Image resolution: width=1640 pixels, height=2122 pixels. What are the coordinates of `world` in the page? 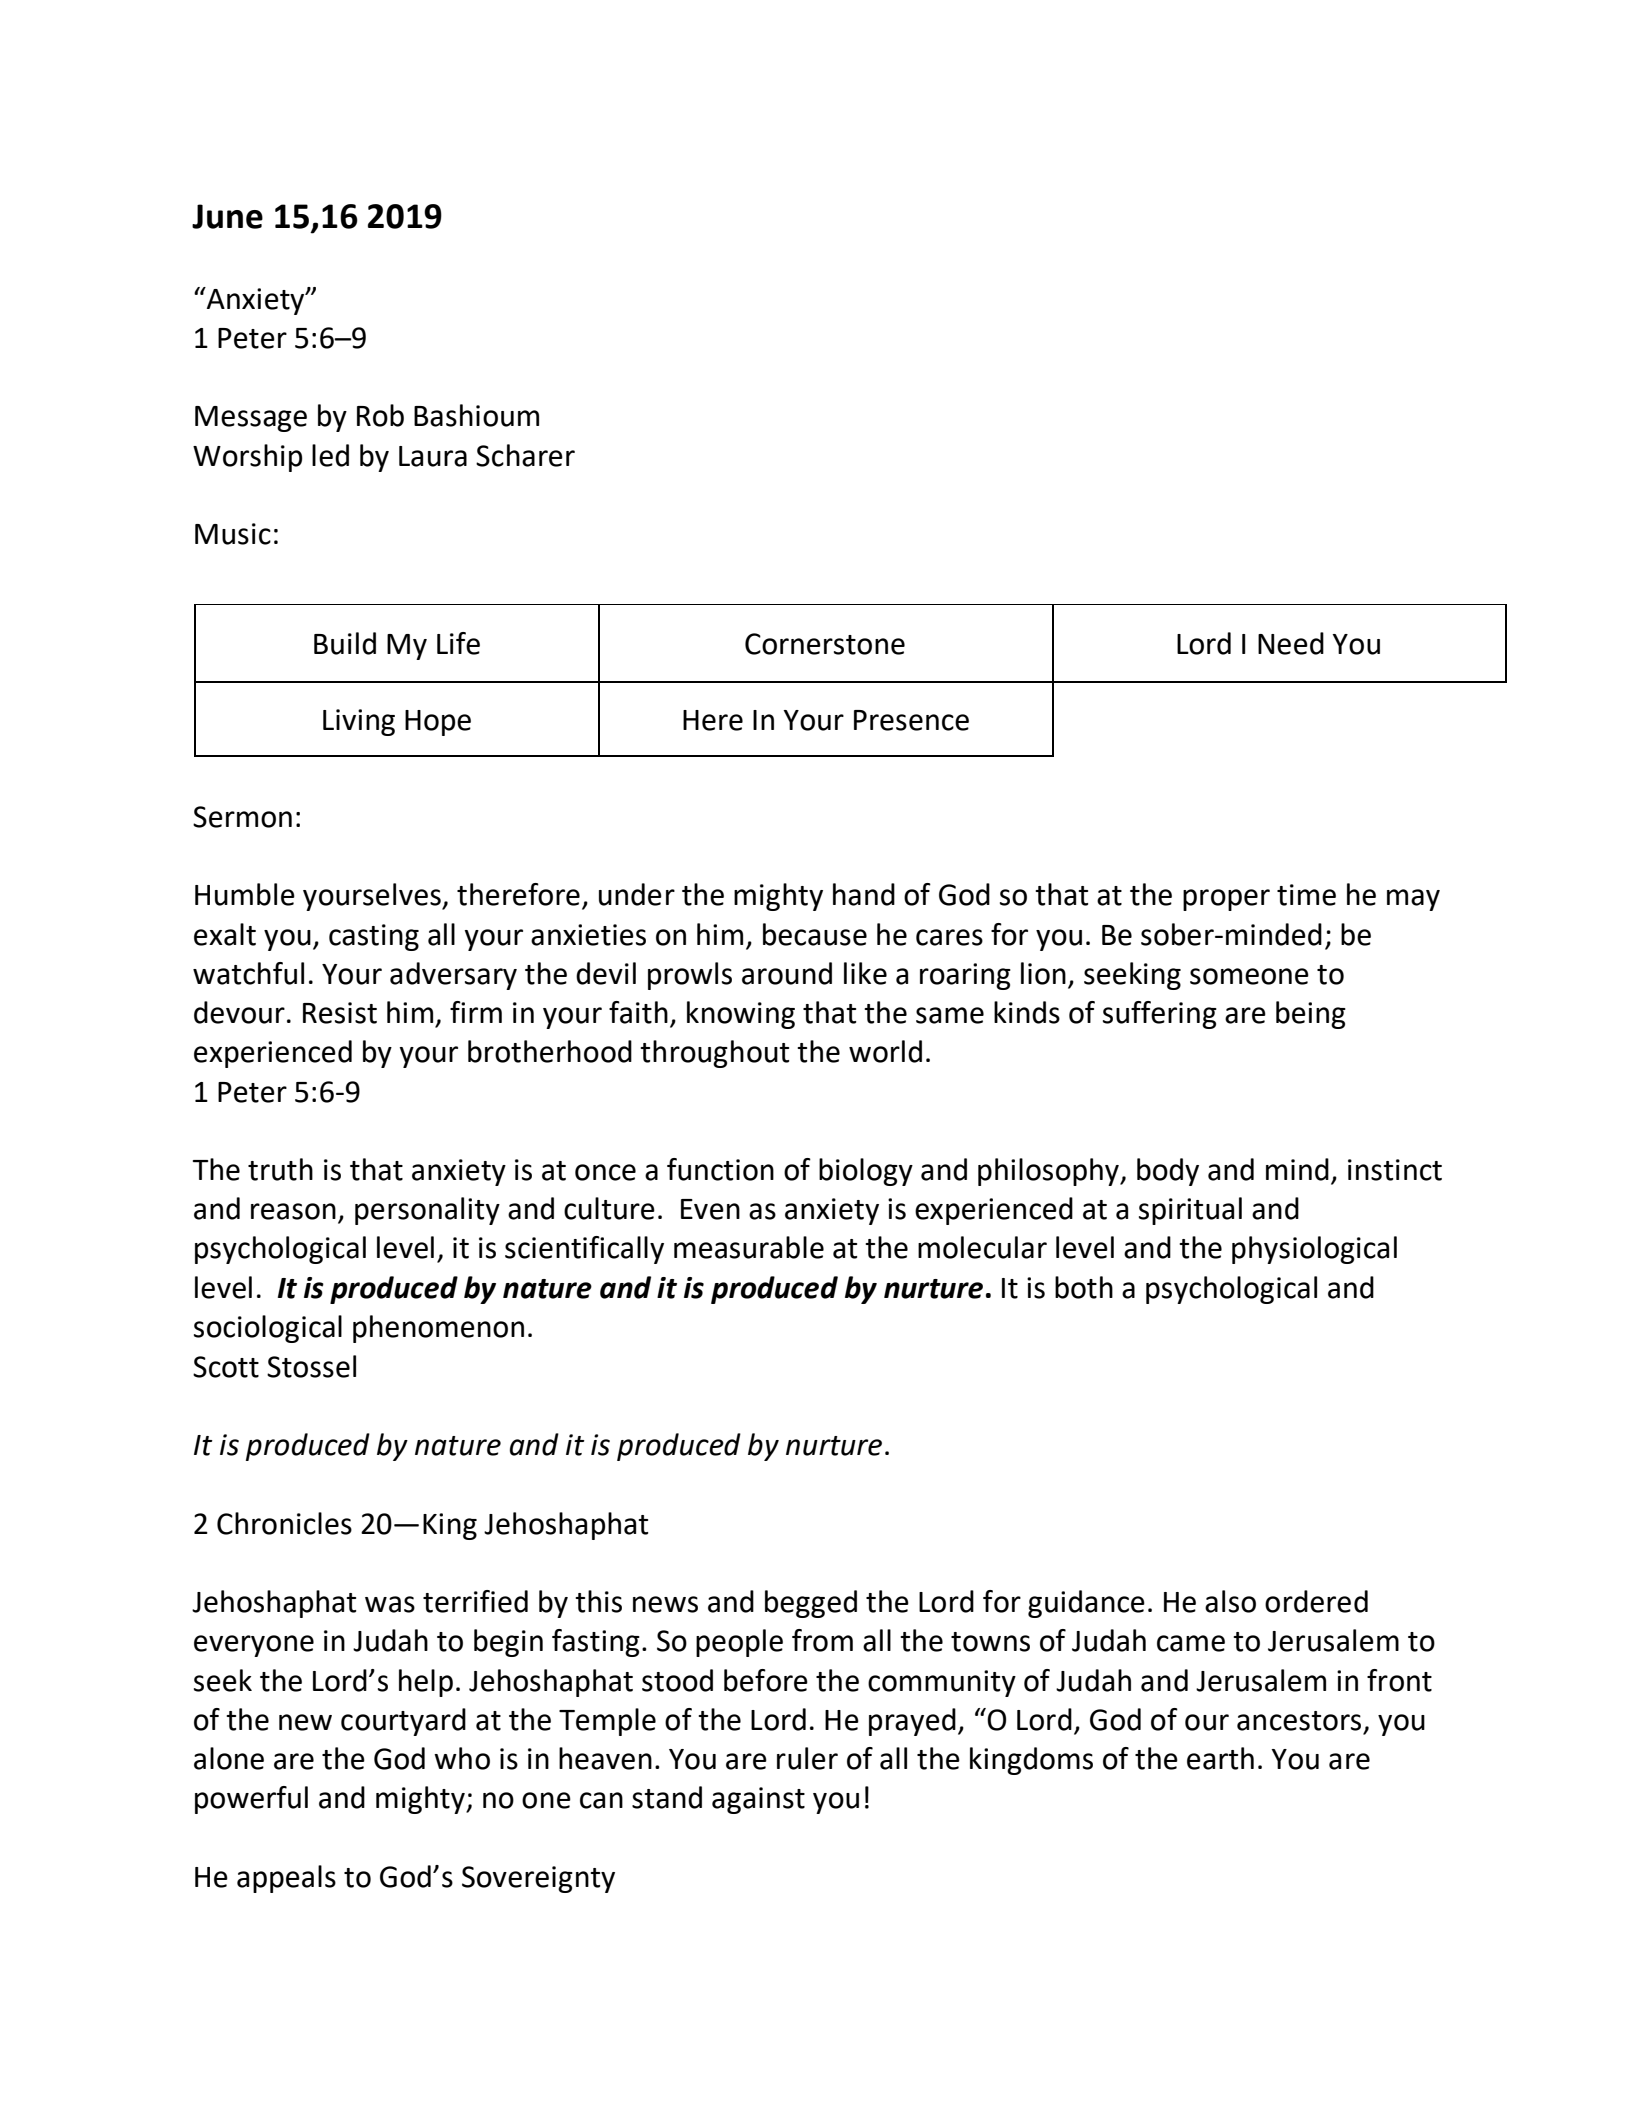 It's located at (885, 1051).
